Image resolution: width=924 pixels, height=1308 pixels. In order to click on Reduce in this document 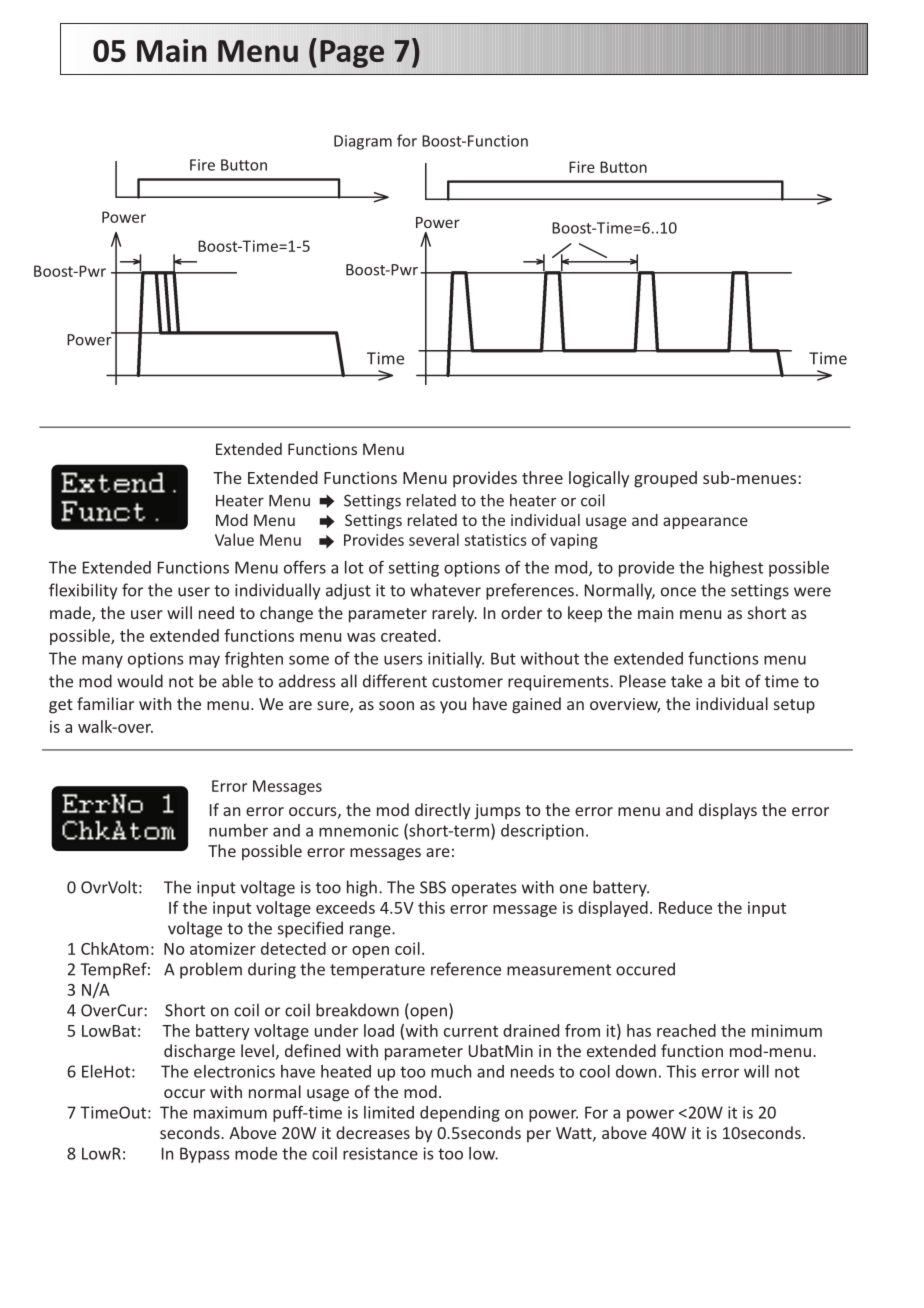, I will do `click(685, 907)`.
